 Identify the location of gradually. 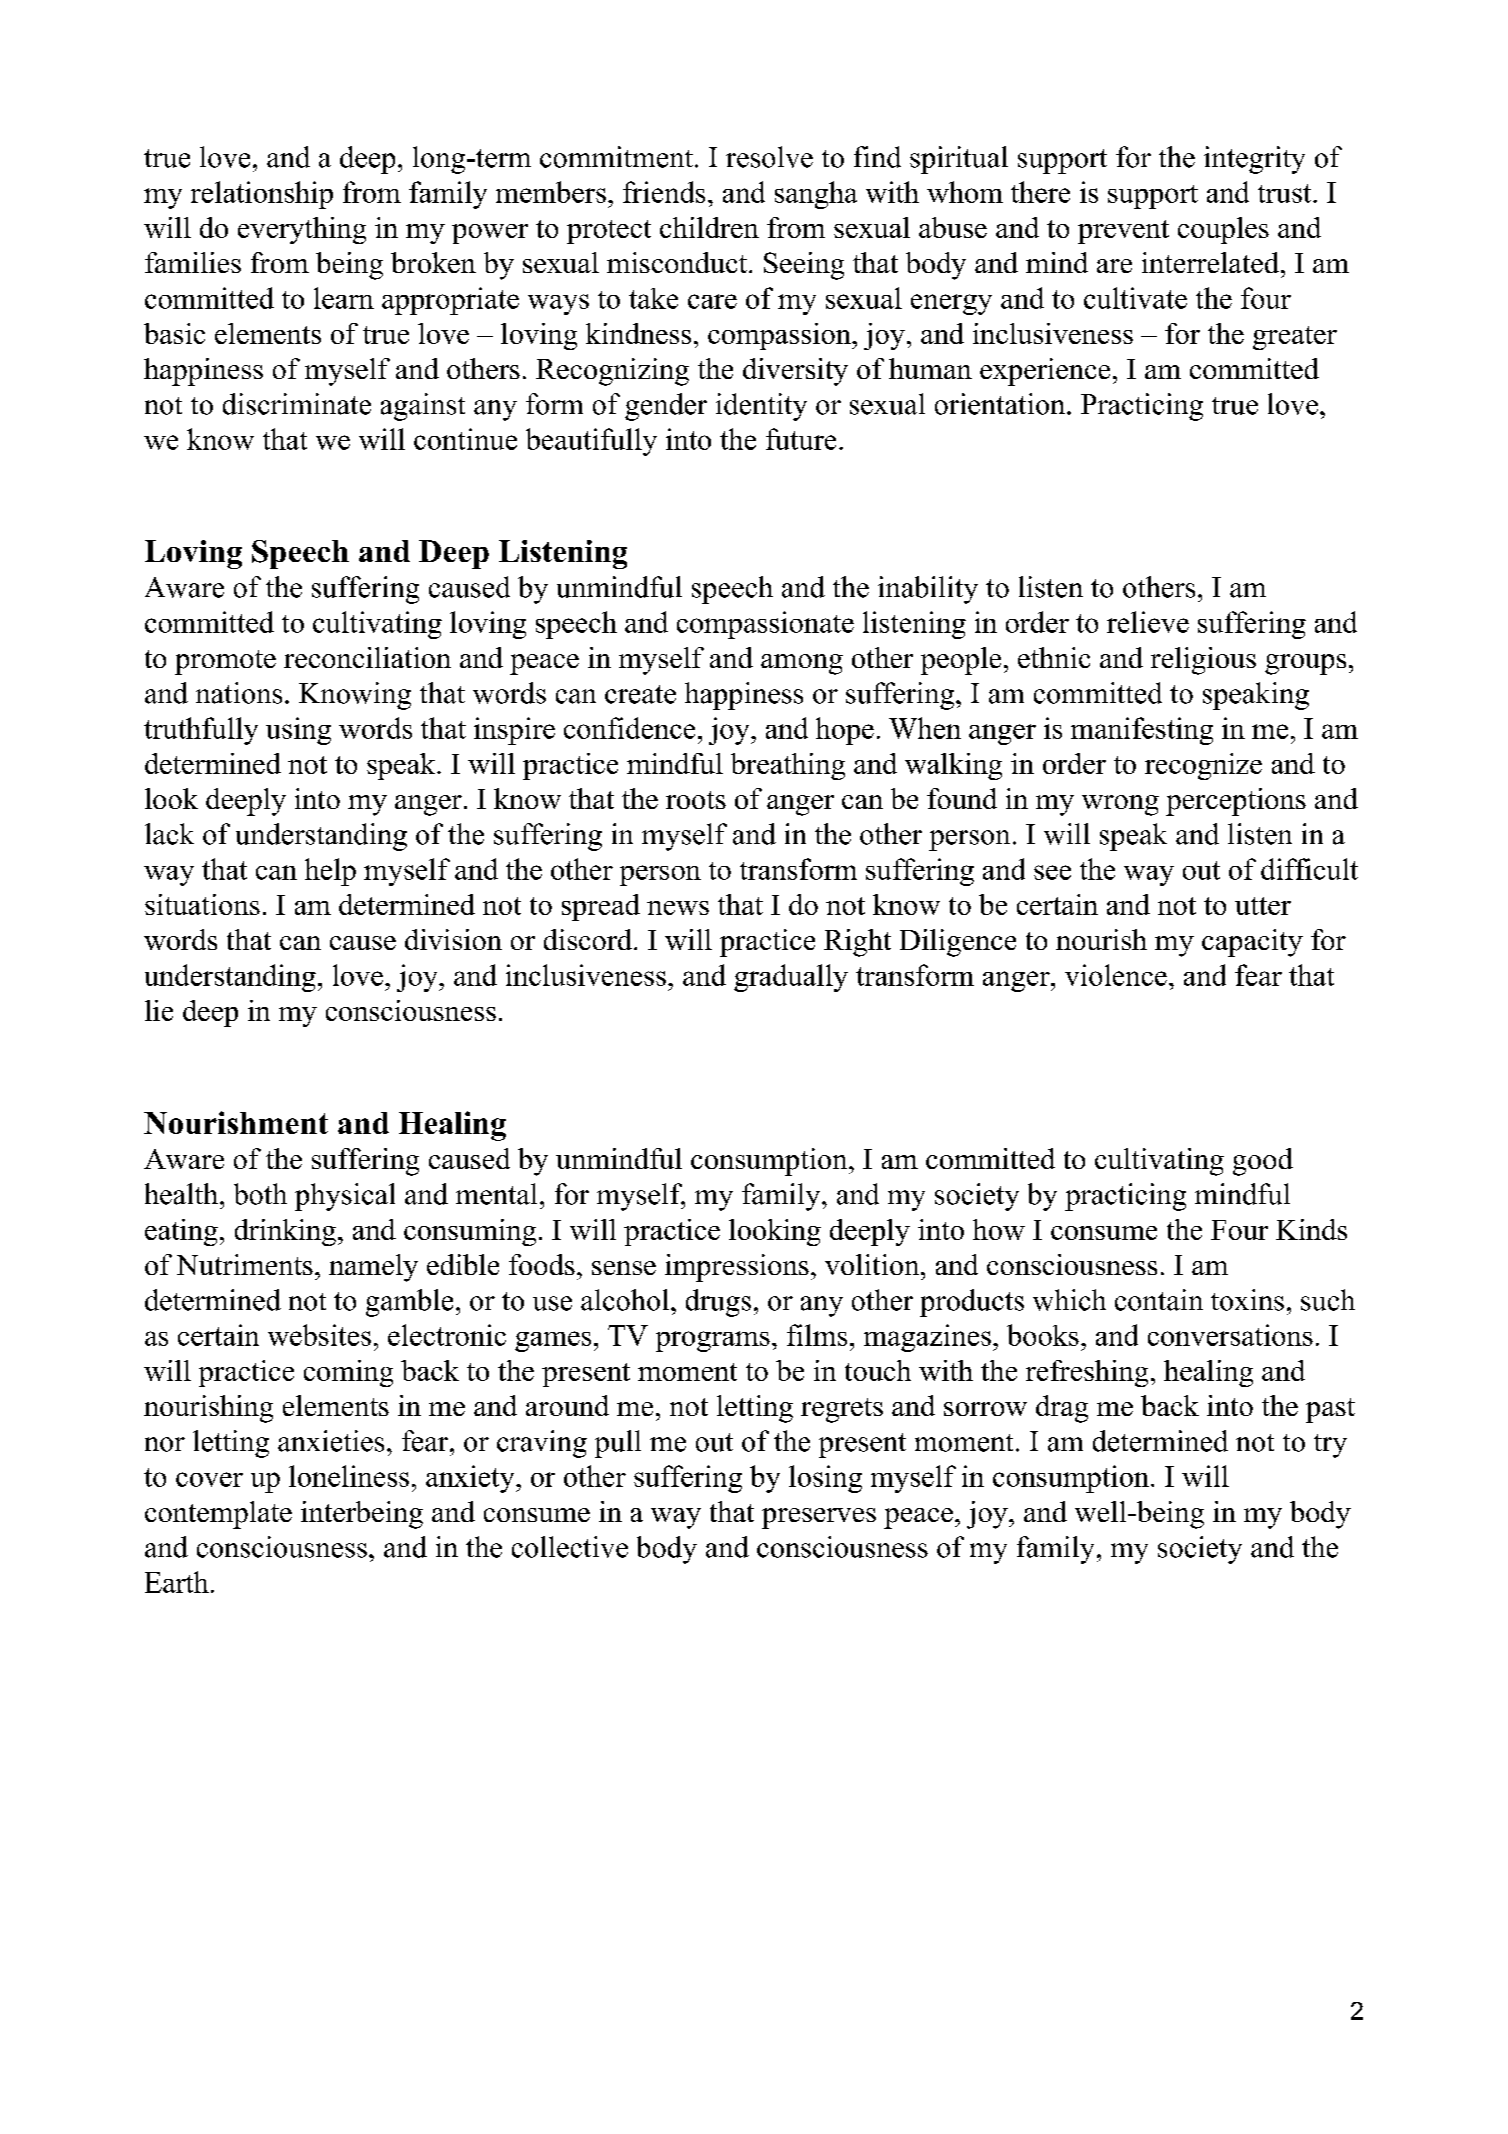
(791, 978).
